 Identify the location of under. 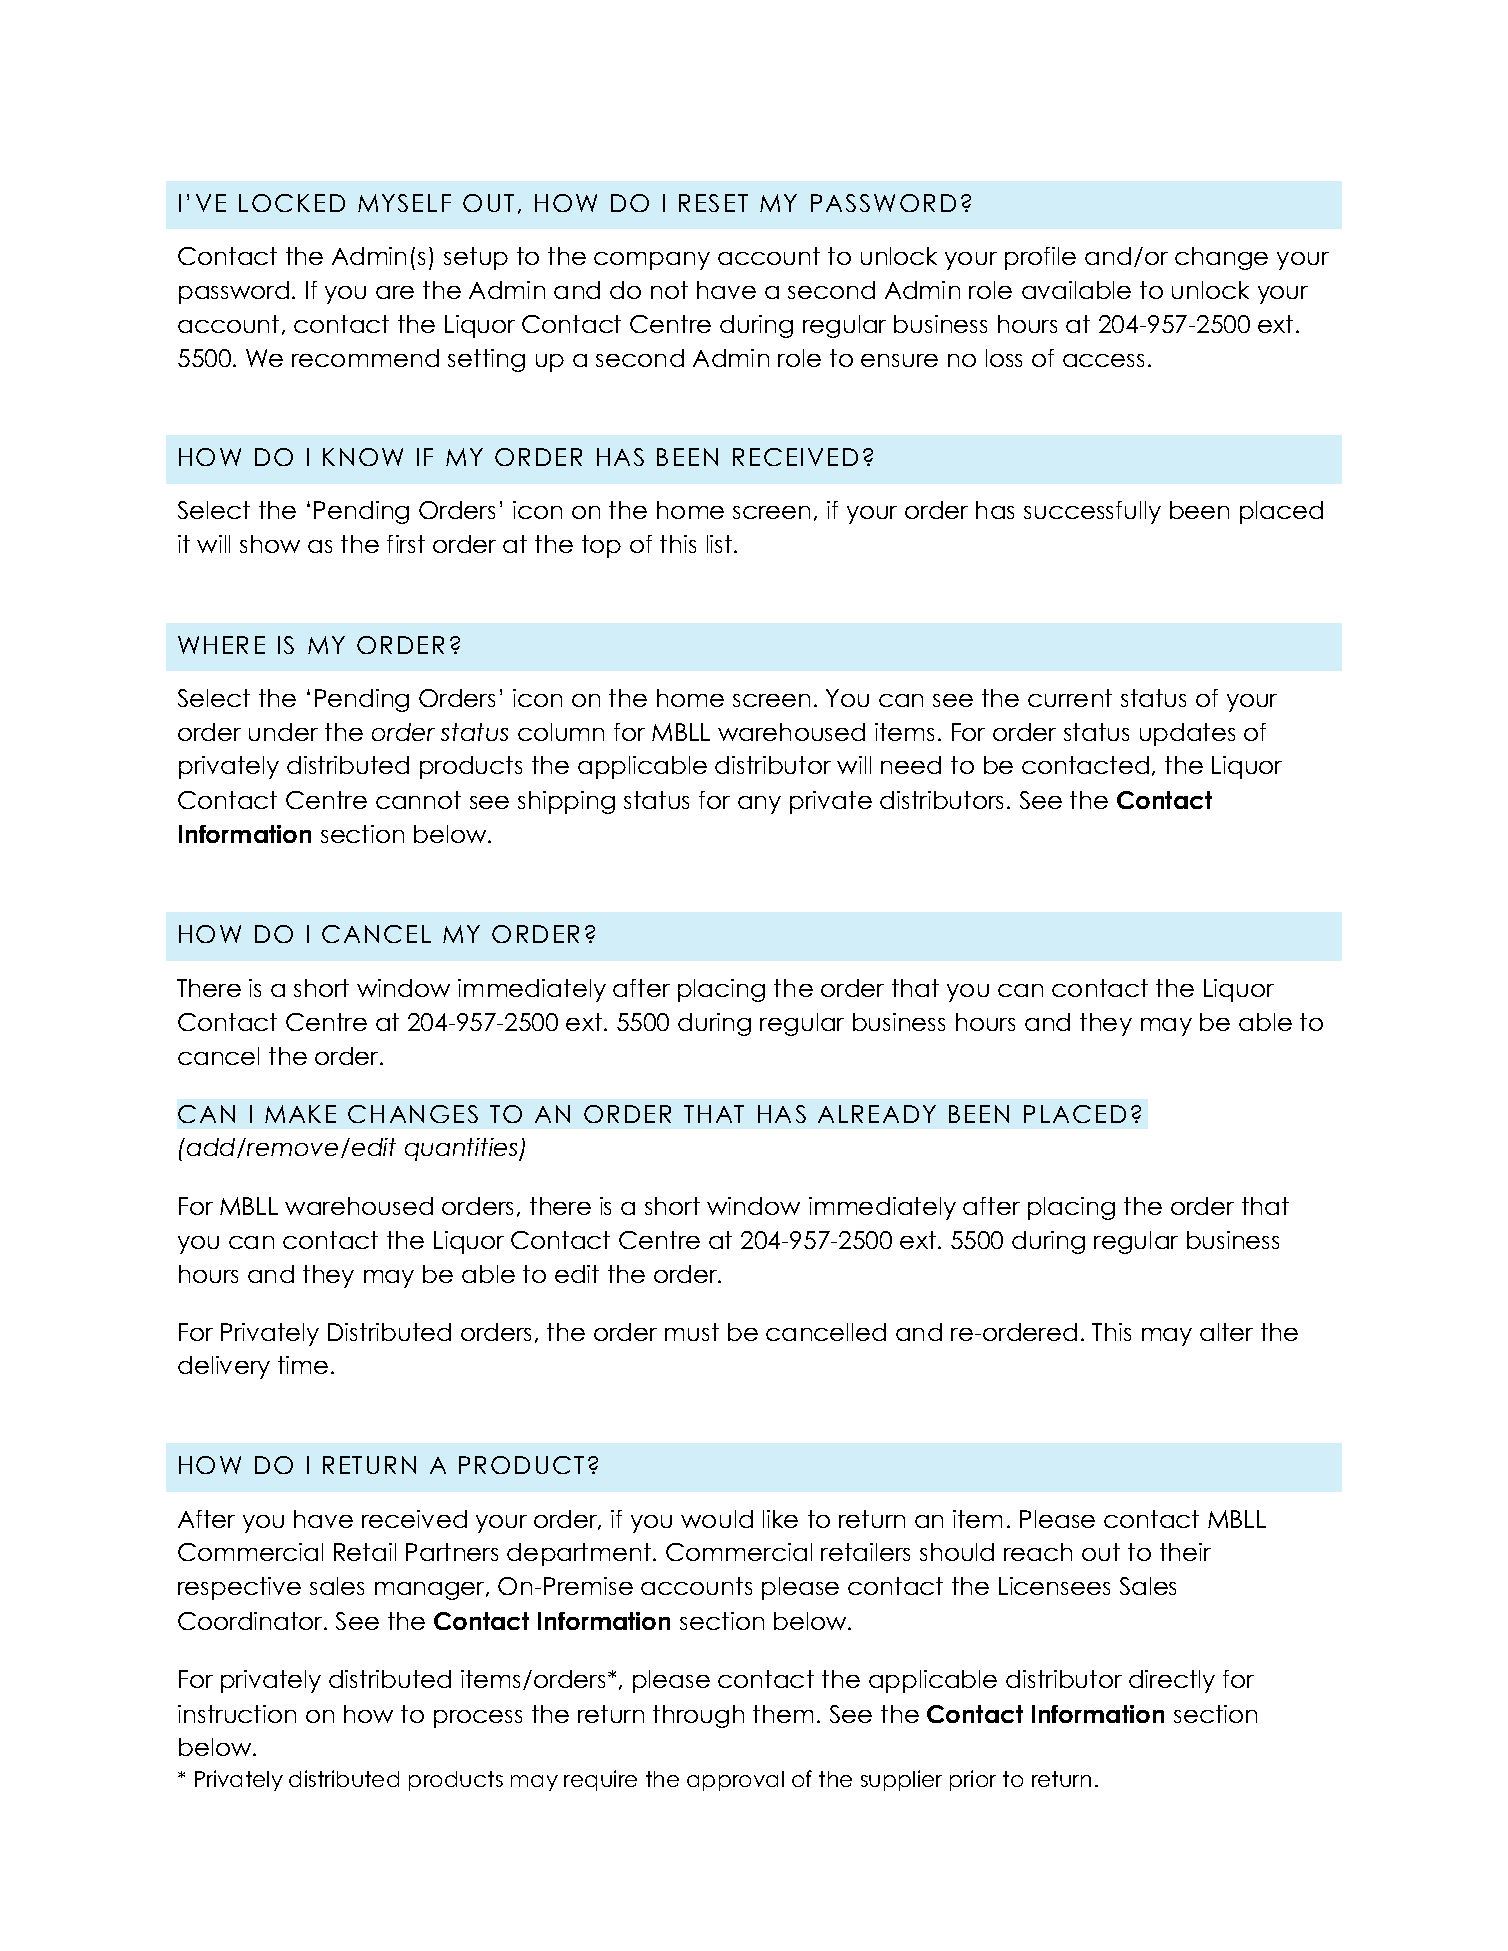
(283, 732).
